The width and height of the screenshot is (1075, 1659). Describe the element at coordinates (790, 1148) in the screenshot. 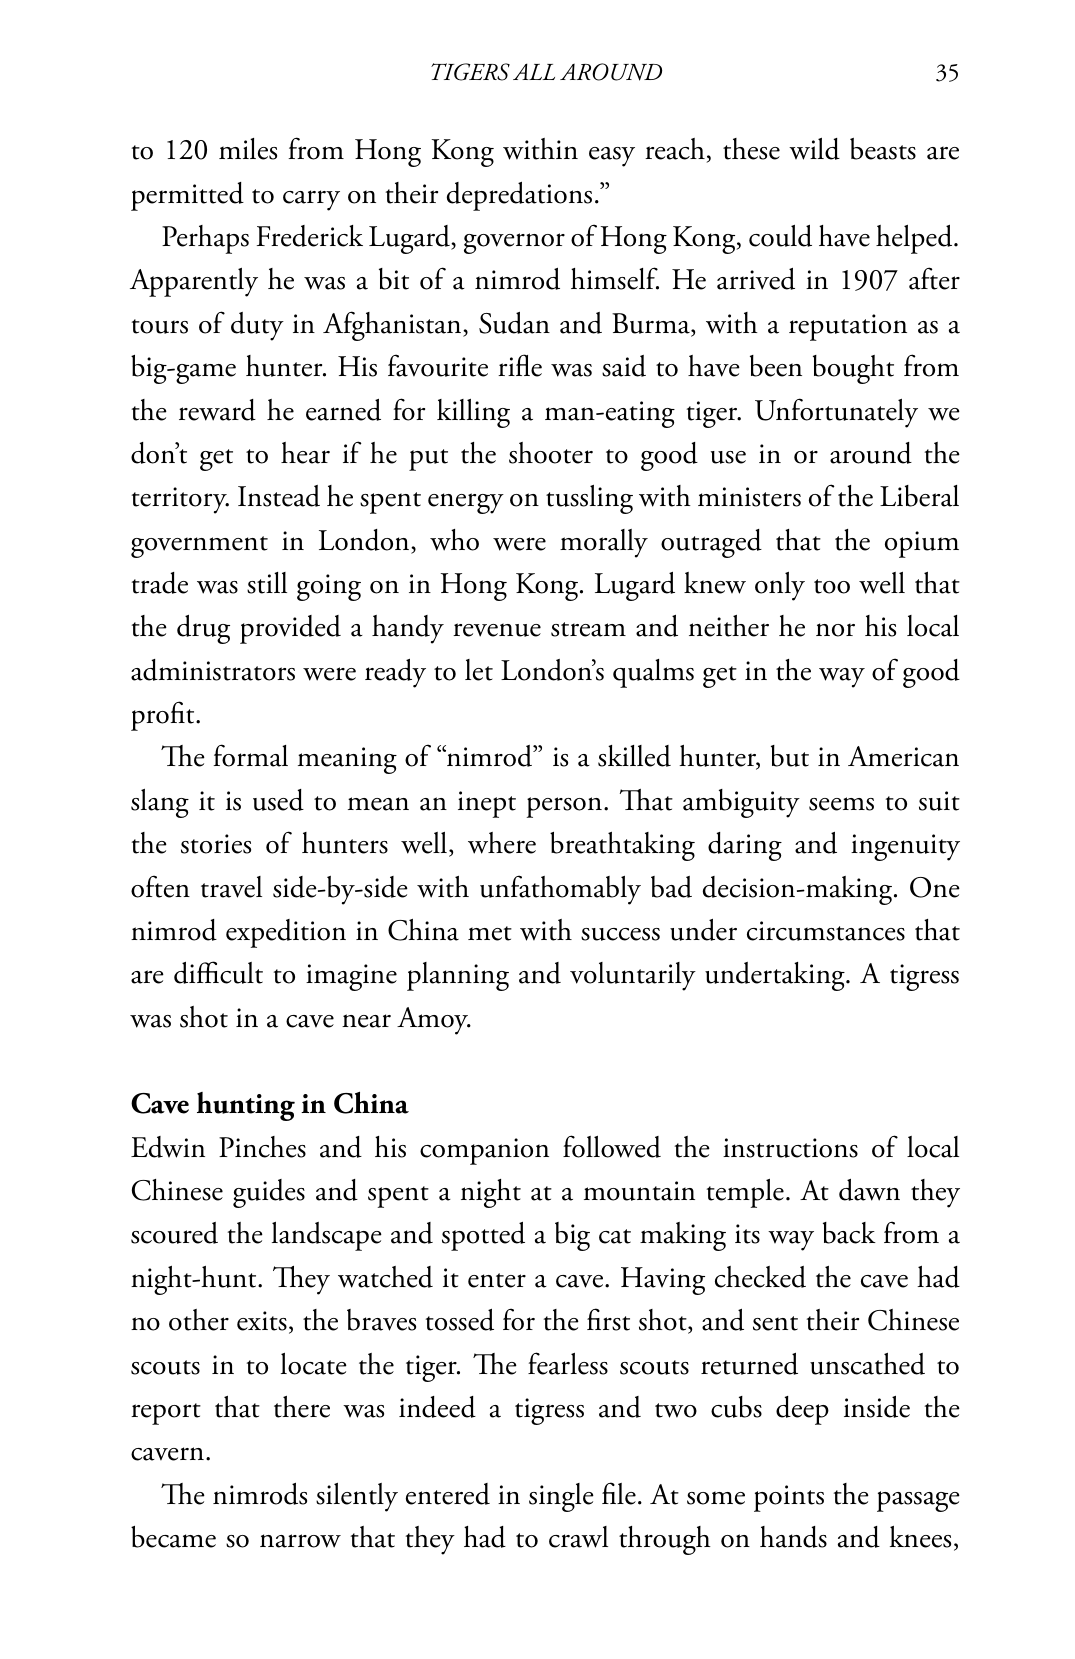

I see `instructions` at that location.
